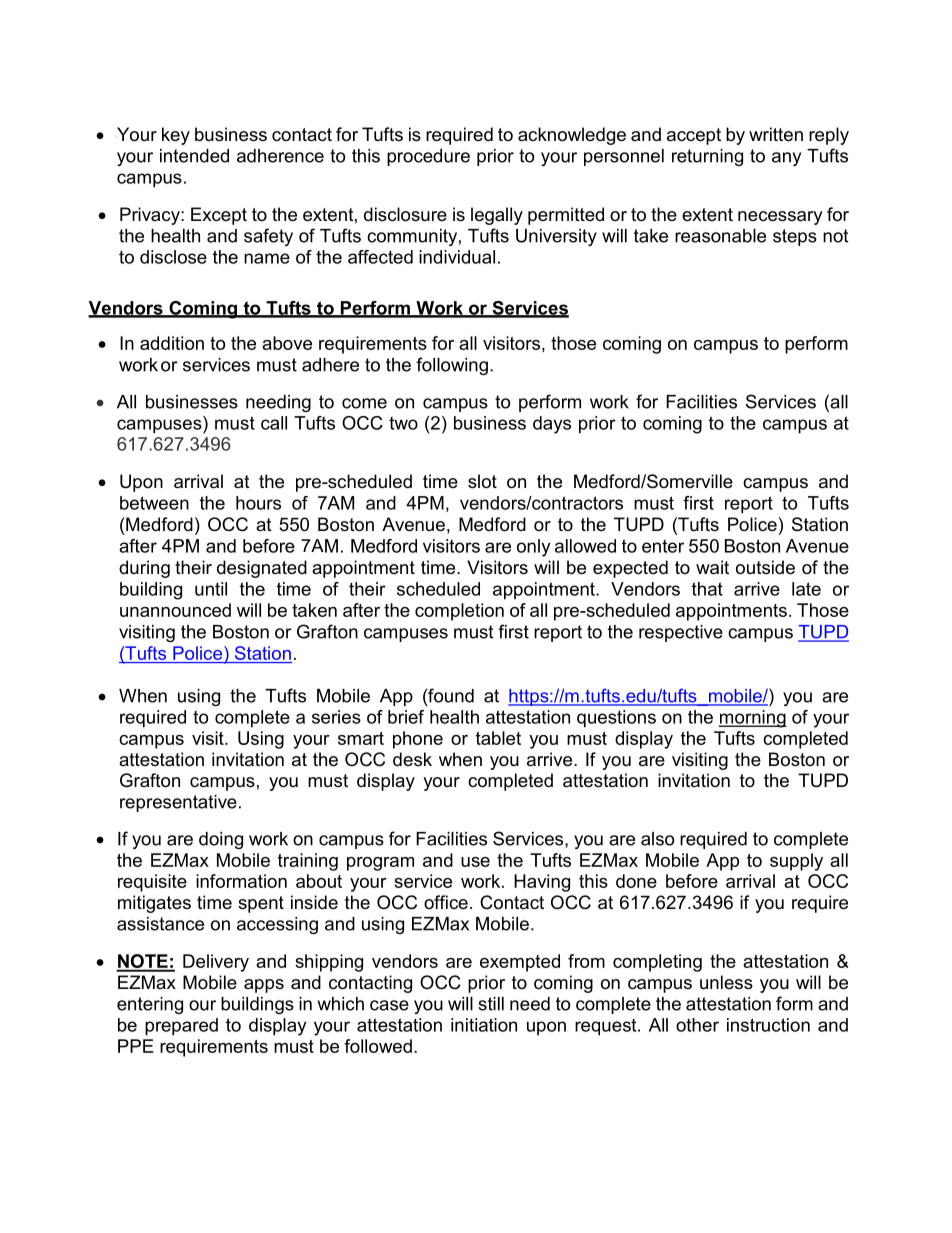  What do you see at coordinates (181, 1027) in the screenshot?
I see `prepared` at bounding box center [181, 1027].
